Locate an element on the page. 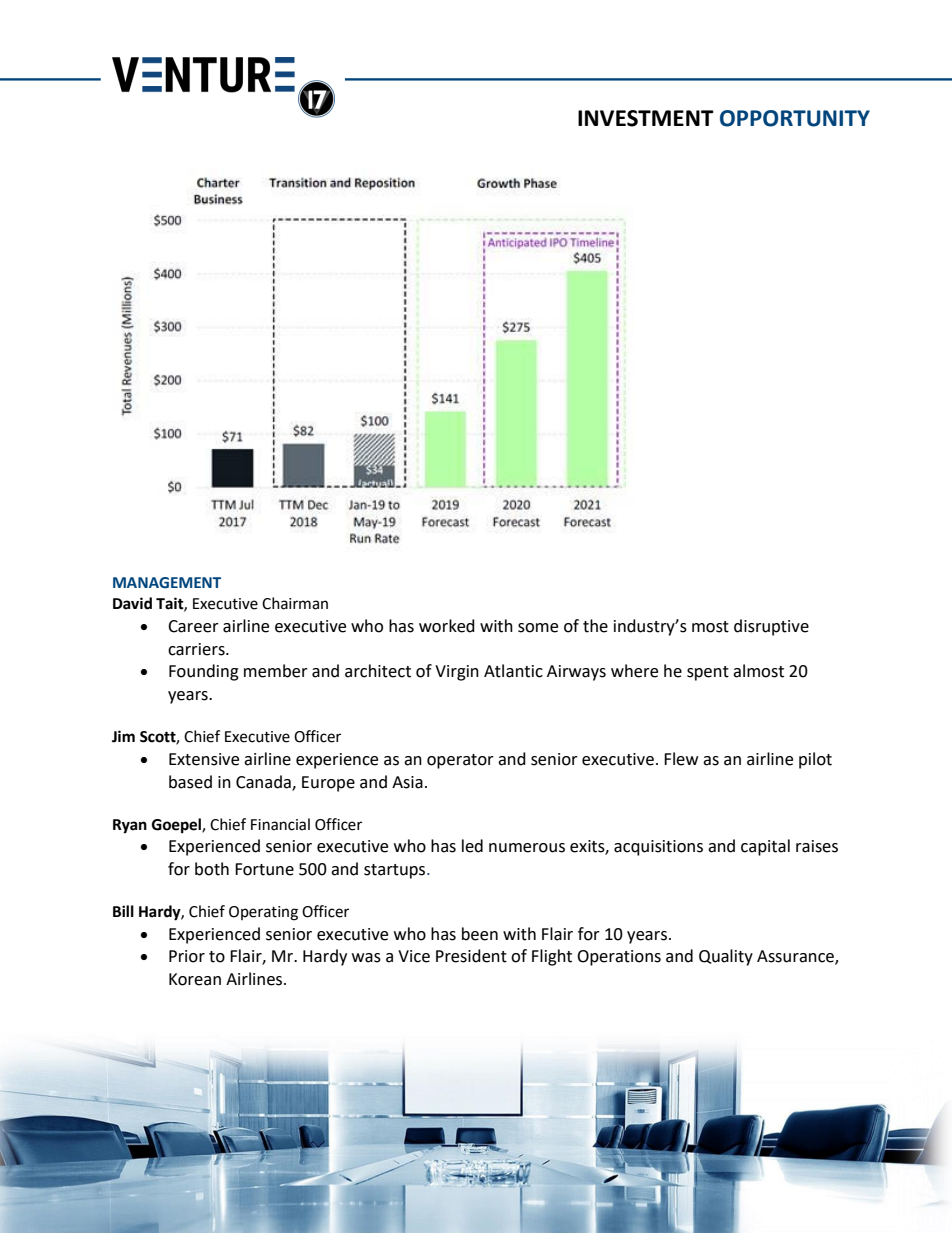  Prior is located at coordinates (187, 956).
